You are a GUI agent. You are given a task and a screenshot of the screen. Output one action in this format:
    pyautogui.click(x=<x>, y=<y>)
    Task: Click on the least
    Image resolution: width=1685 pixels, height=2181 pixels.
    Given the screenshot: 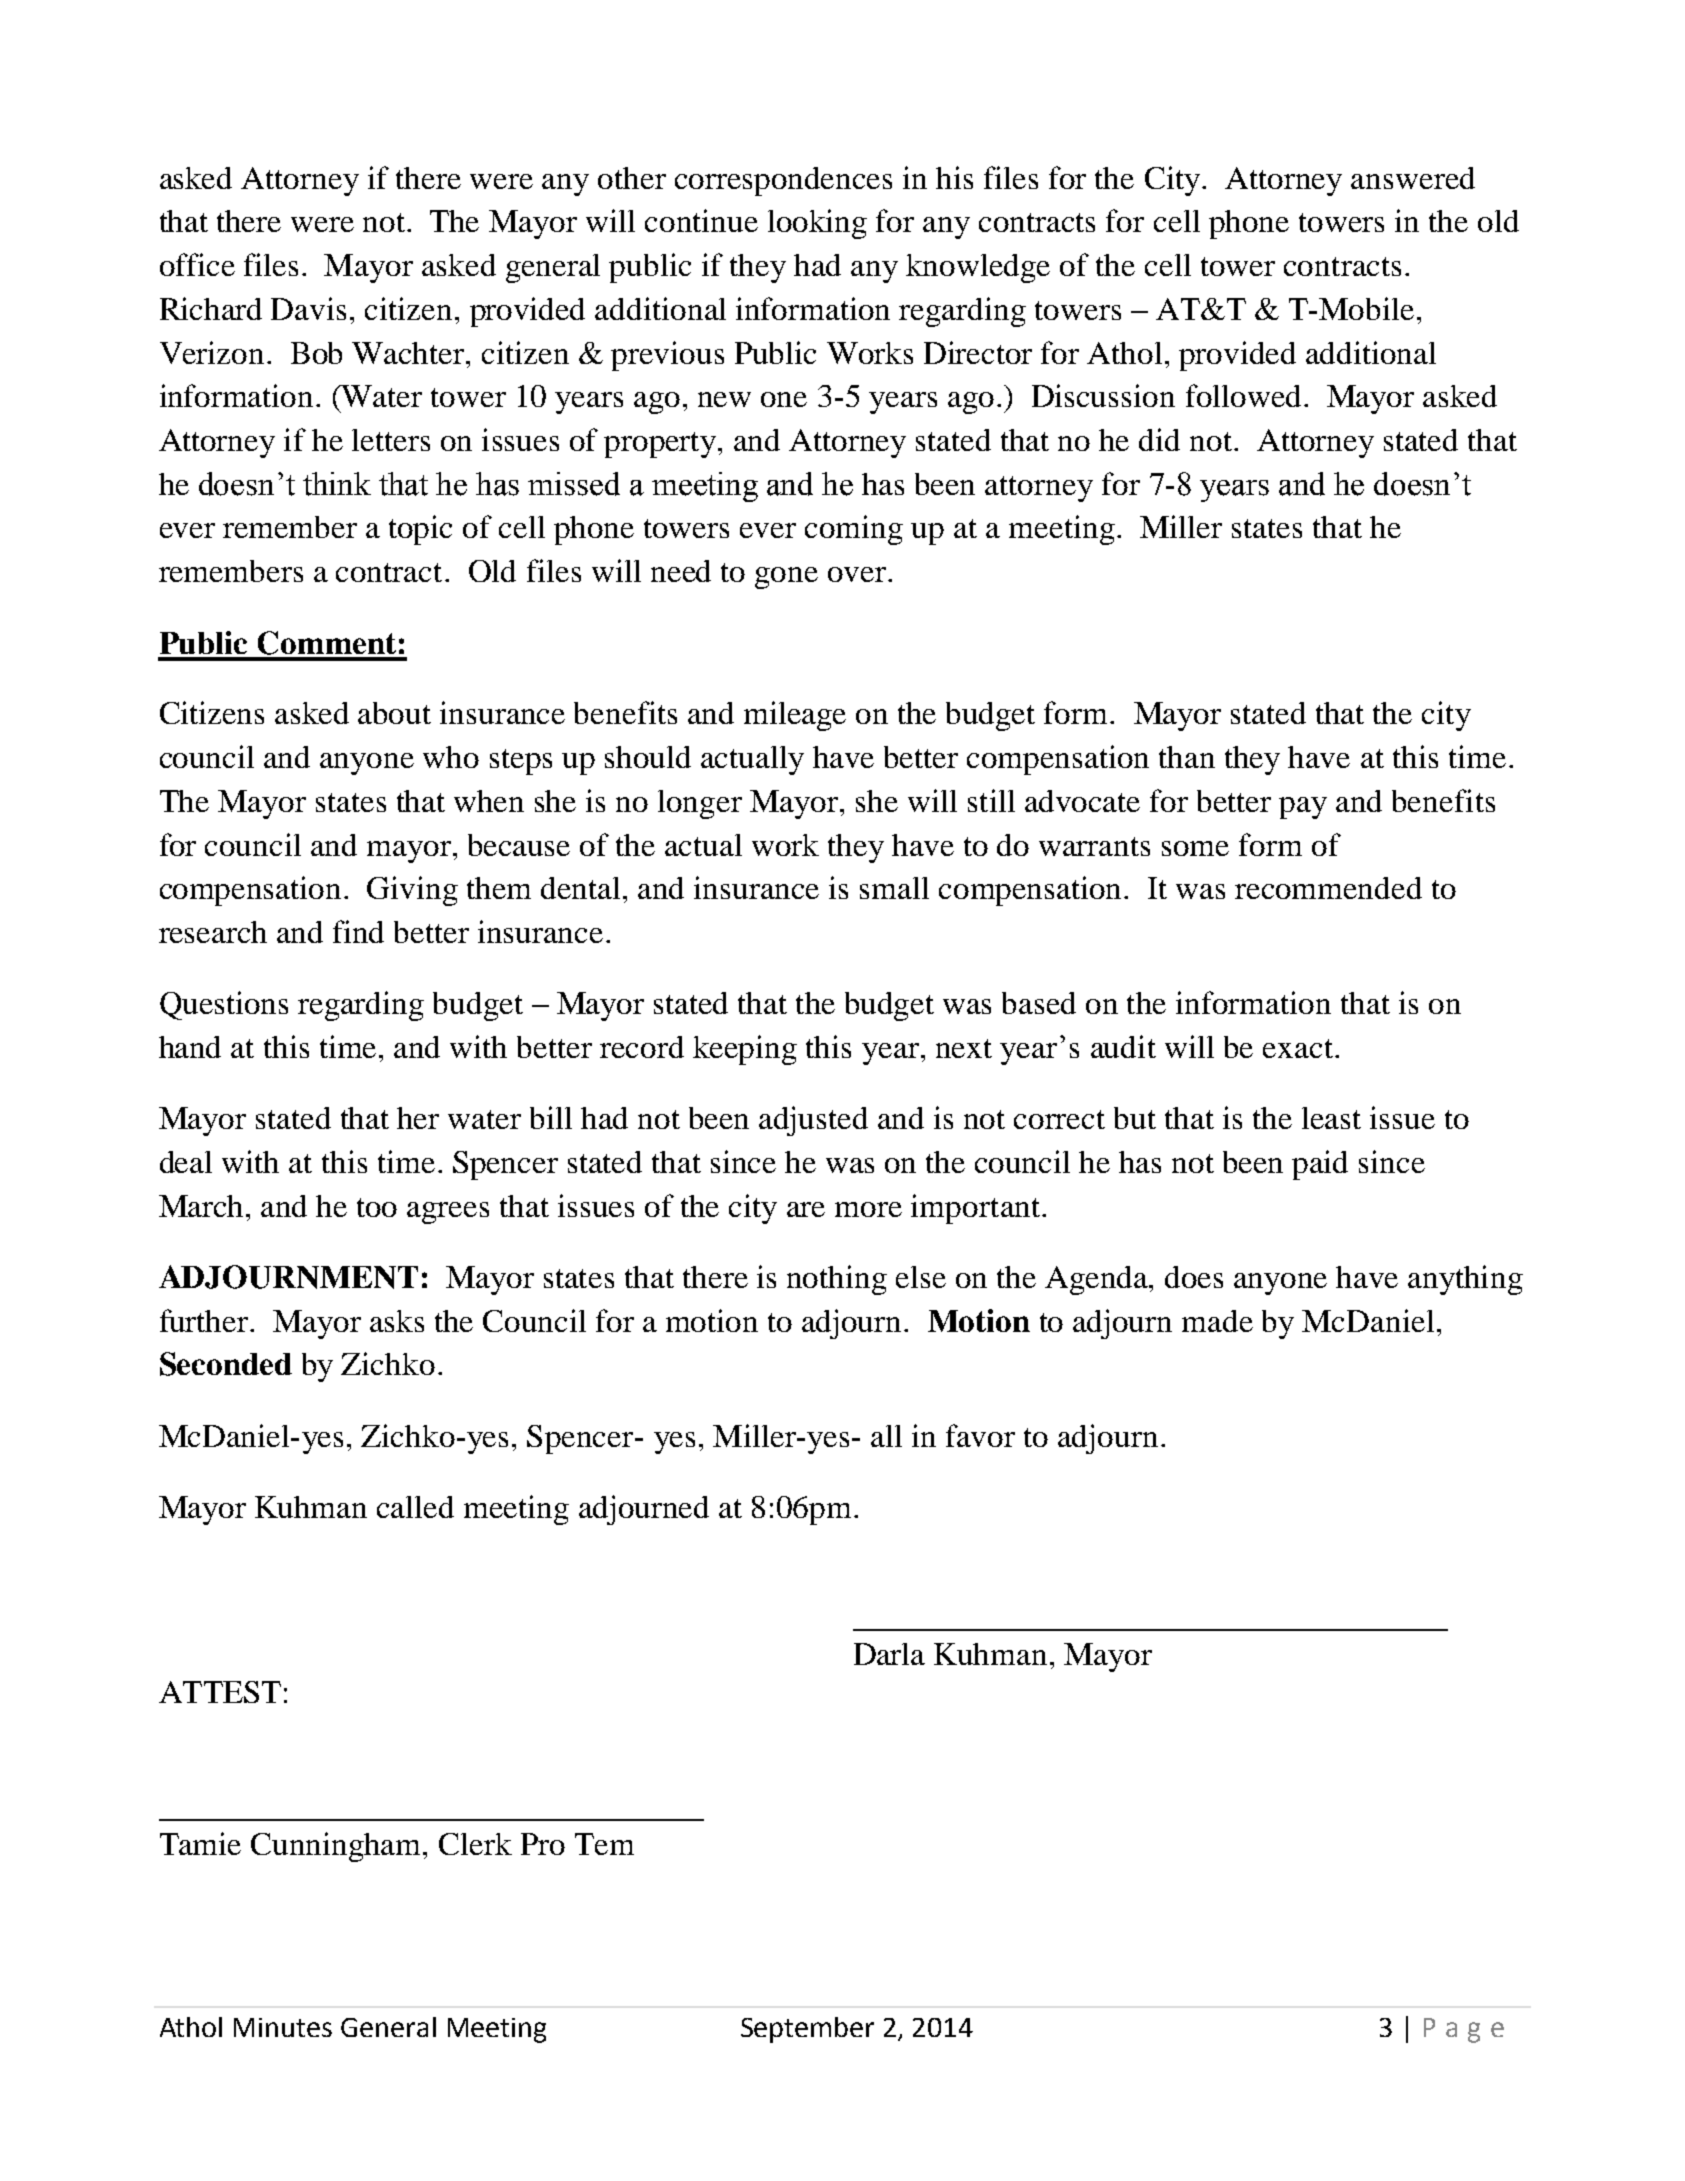 What is the action you would take?
    pyautogui.click(x=1331, y=1118)
